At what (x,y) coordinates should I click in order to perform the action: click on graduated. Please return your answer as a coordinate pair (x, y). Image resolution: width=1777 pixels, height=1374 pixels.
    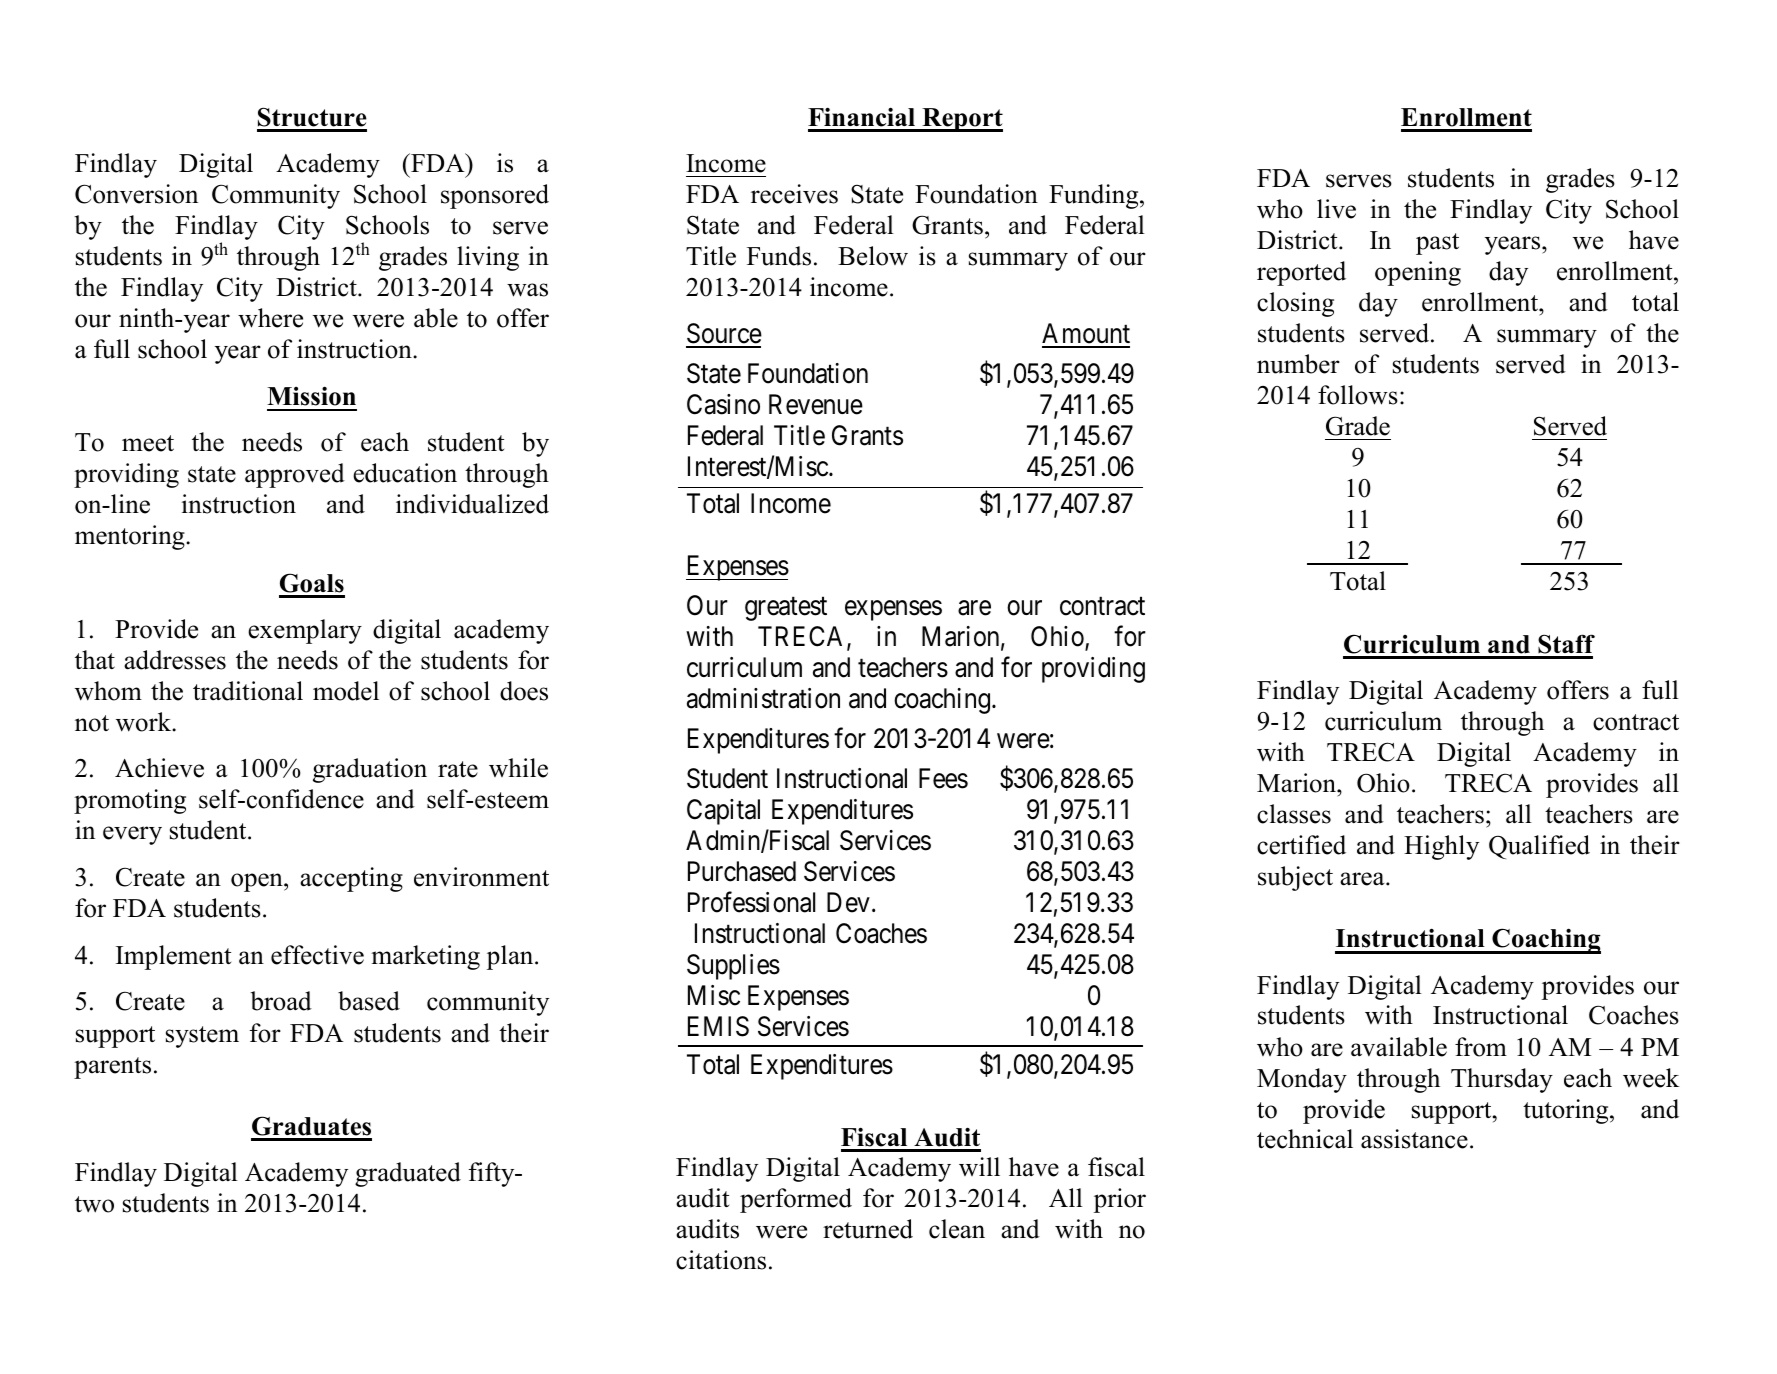
    Looking at the image, I should click on (408, 1174).
